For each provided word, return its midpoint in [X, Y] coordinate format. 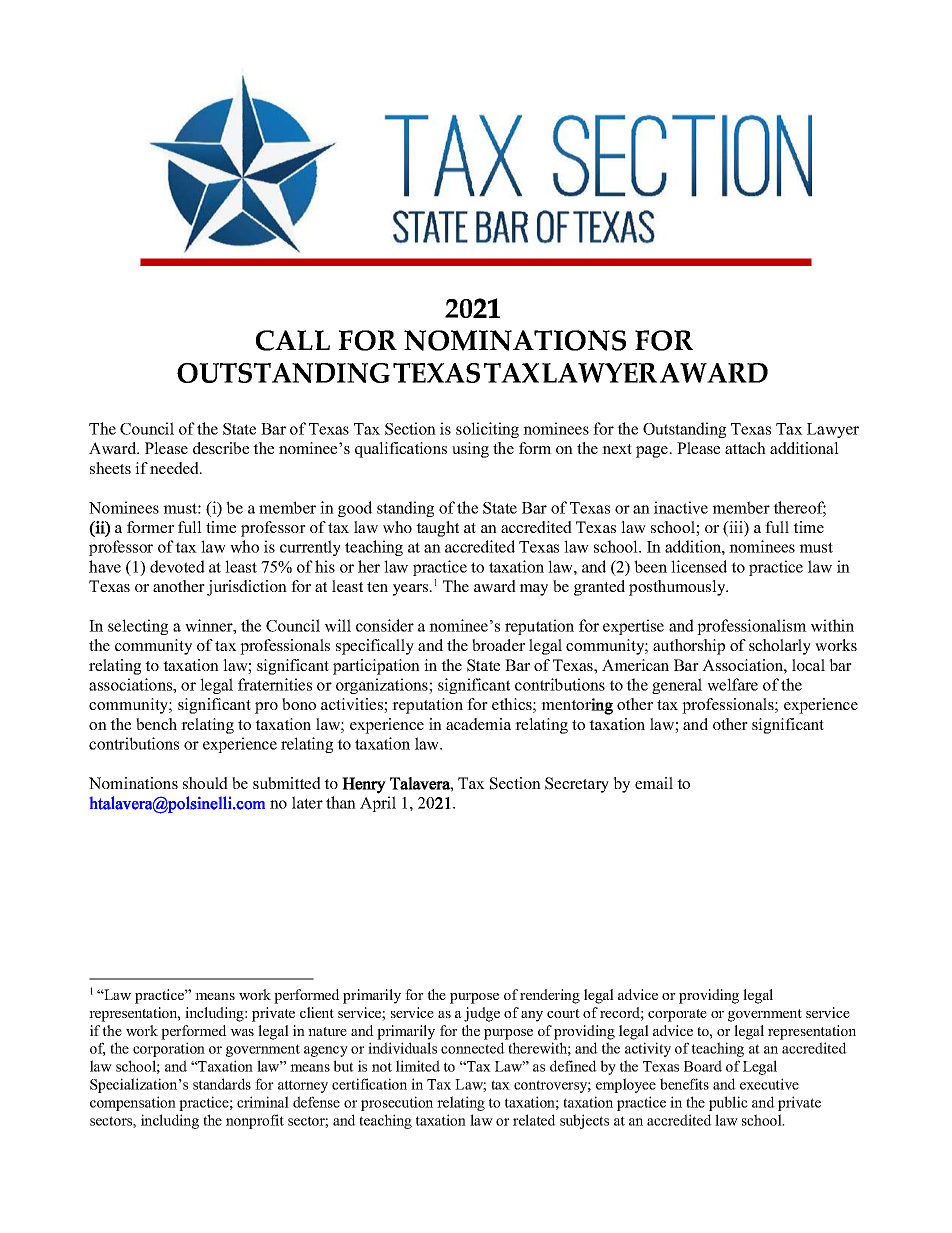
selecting [138, 627]
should [205, 783]
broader [498, 645]
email [654, 783]
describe [221, 448]
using [470, 450]
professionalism [752, 627]
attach [745, 448]
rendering [550, 996]
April [378, 804]
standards [222, 1084]
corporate [677, 1015]
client [317, 1012]
